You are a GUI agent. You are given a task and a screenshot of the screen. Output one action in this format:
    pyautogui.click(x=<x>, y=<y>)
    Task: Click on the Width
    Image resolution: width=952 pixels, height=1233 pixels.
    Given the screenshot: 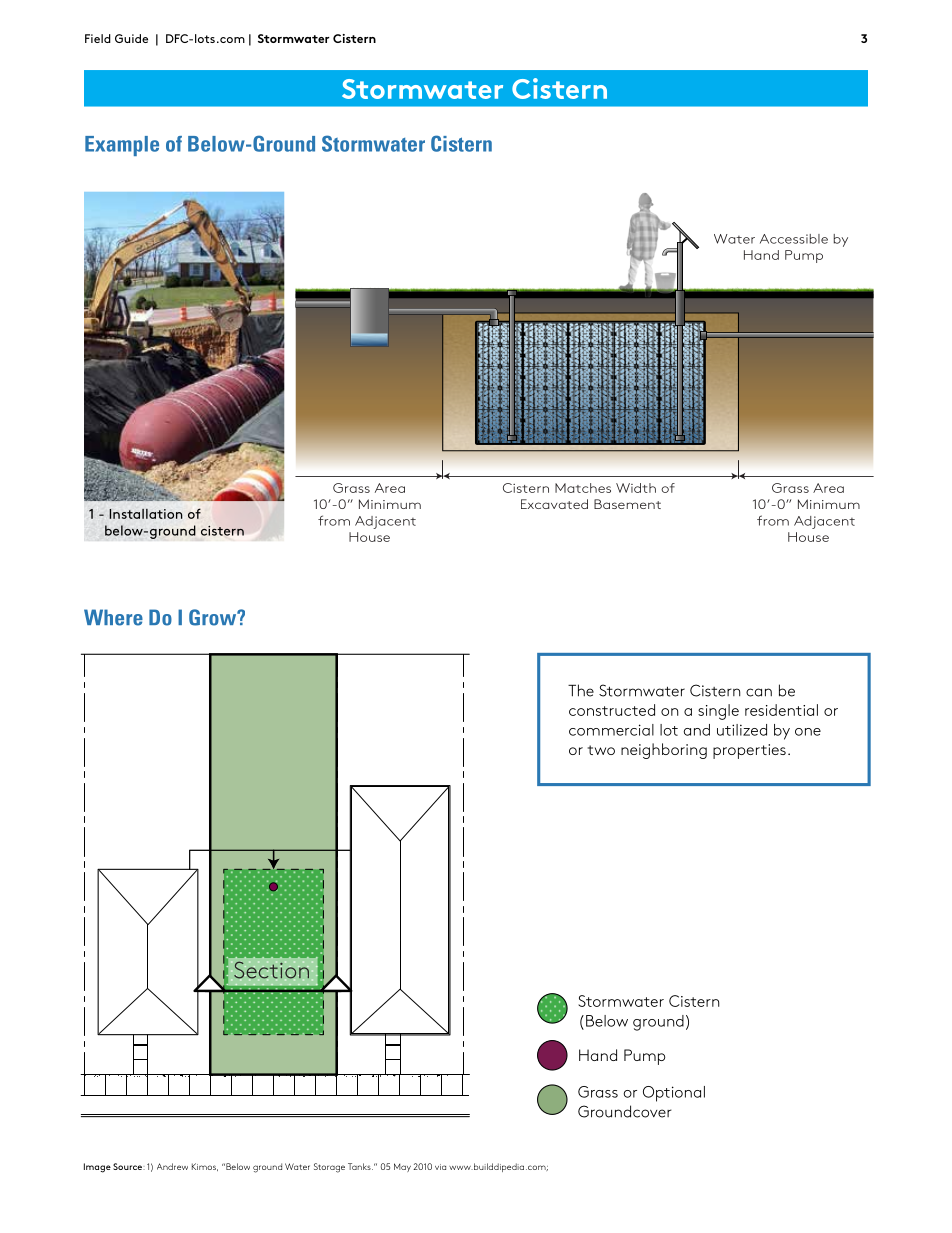 What is the action you would take?
    pyautogui.click(x=636, y=488)
